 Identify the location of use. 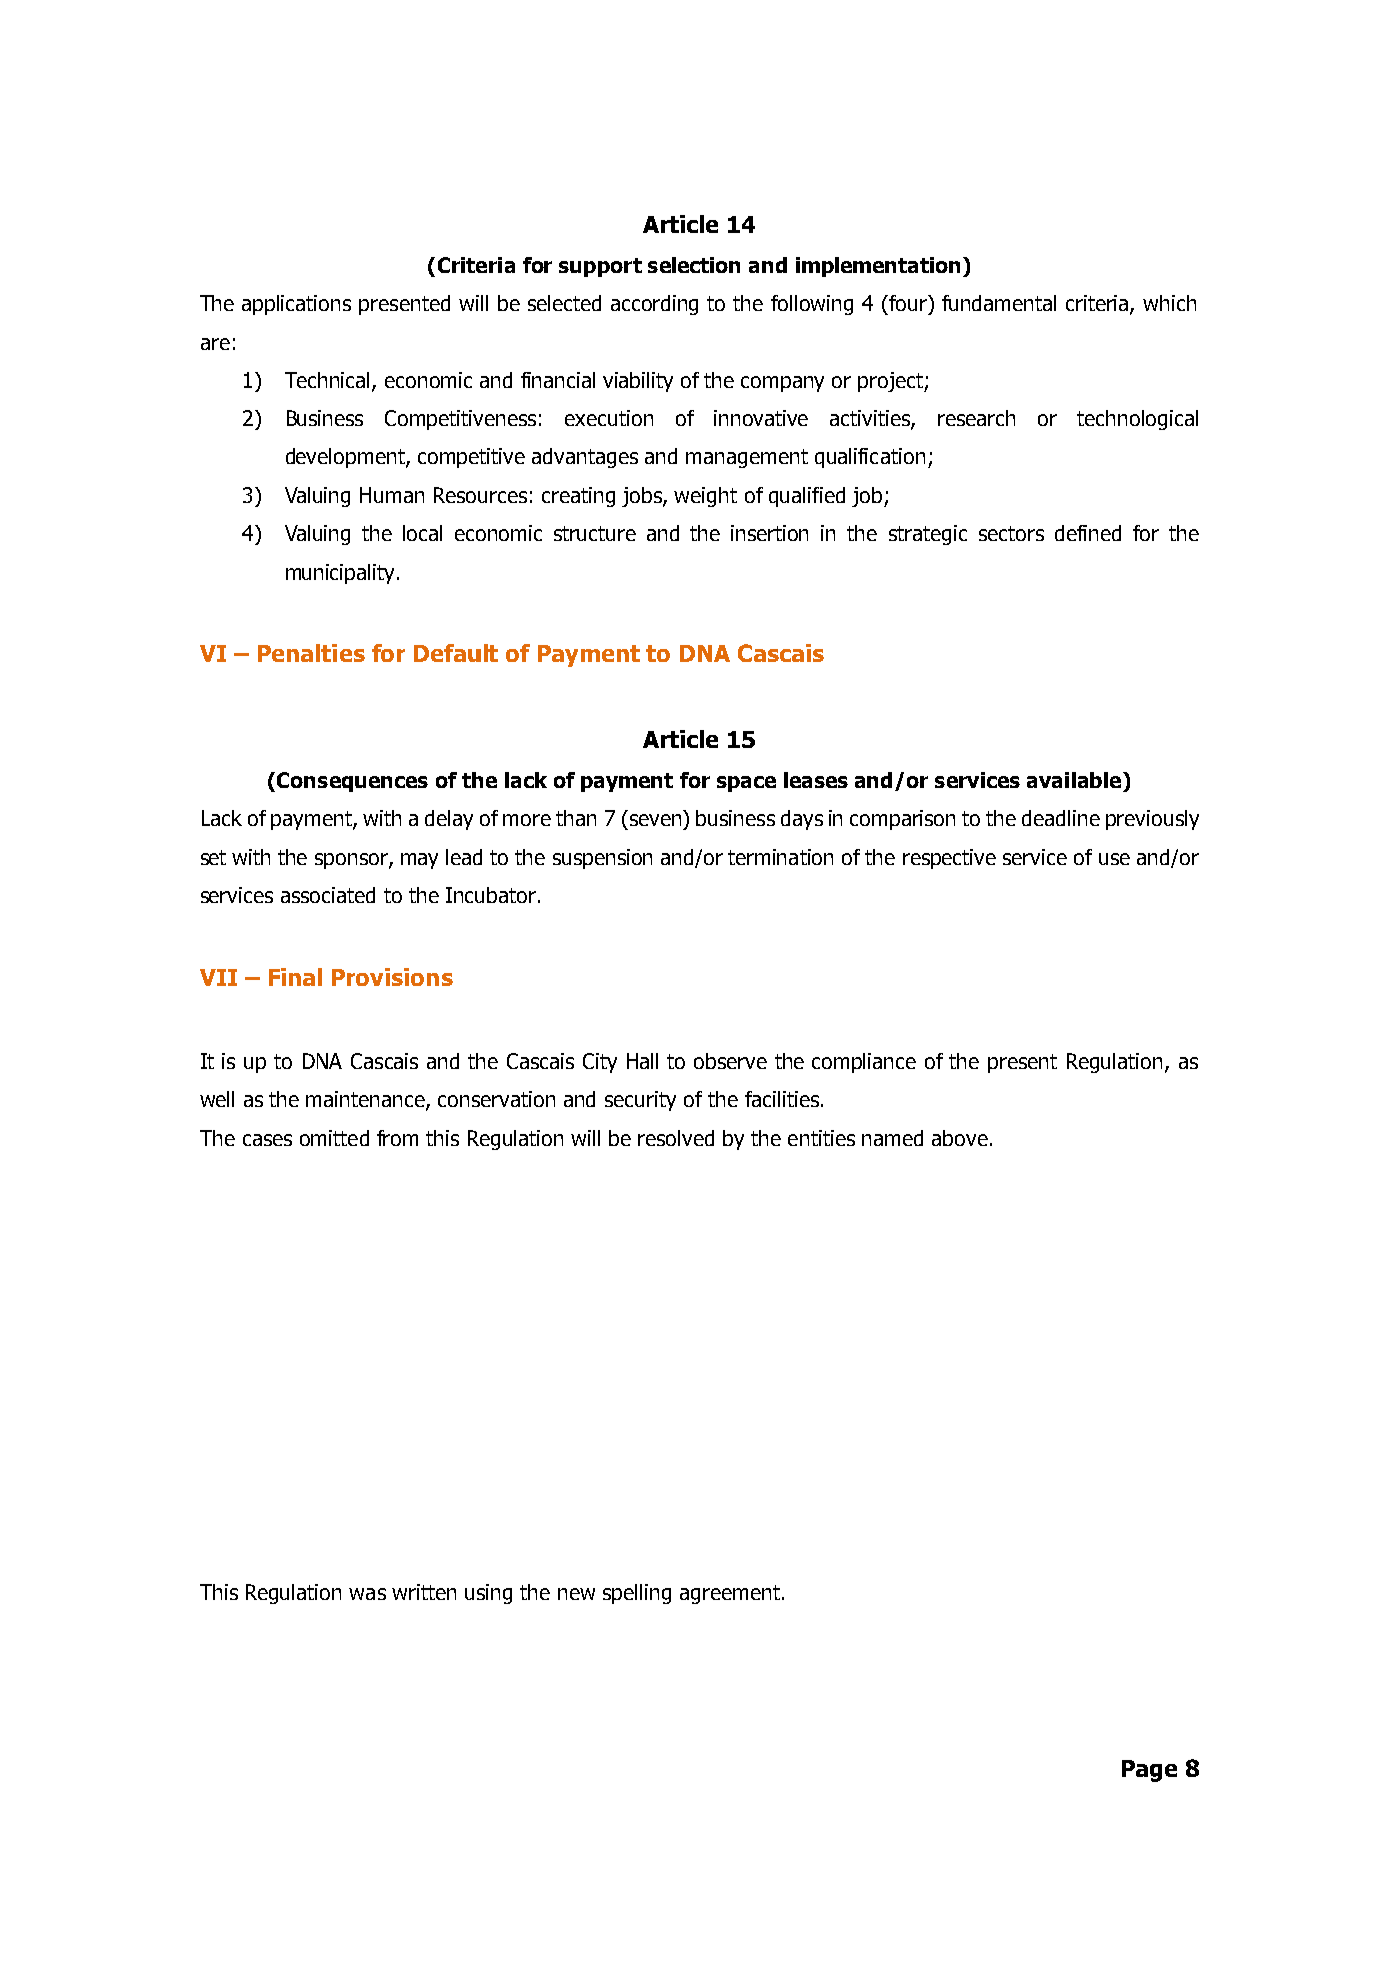
(1114, 859).
